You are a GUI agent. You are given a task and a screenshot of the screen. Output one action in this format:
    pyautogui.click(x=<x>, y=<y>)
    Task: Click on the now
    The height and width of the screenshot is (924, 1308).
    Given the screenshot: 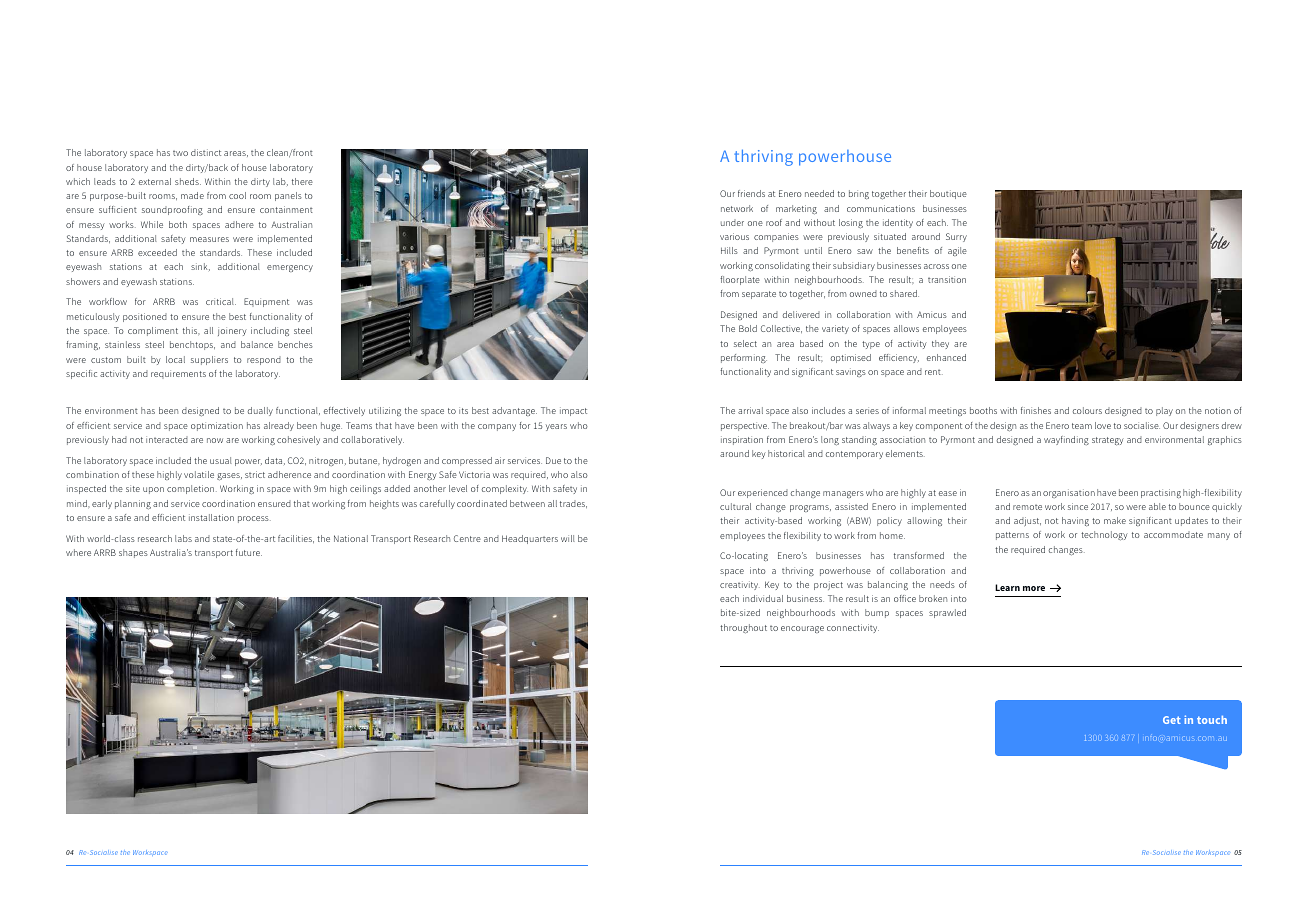 What is the action you would take?
    pyautogui.click(x=215, y=440)
